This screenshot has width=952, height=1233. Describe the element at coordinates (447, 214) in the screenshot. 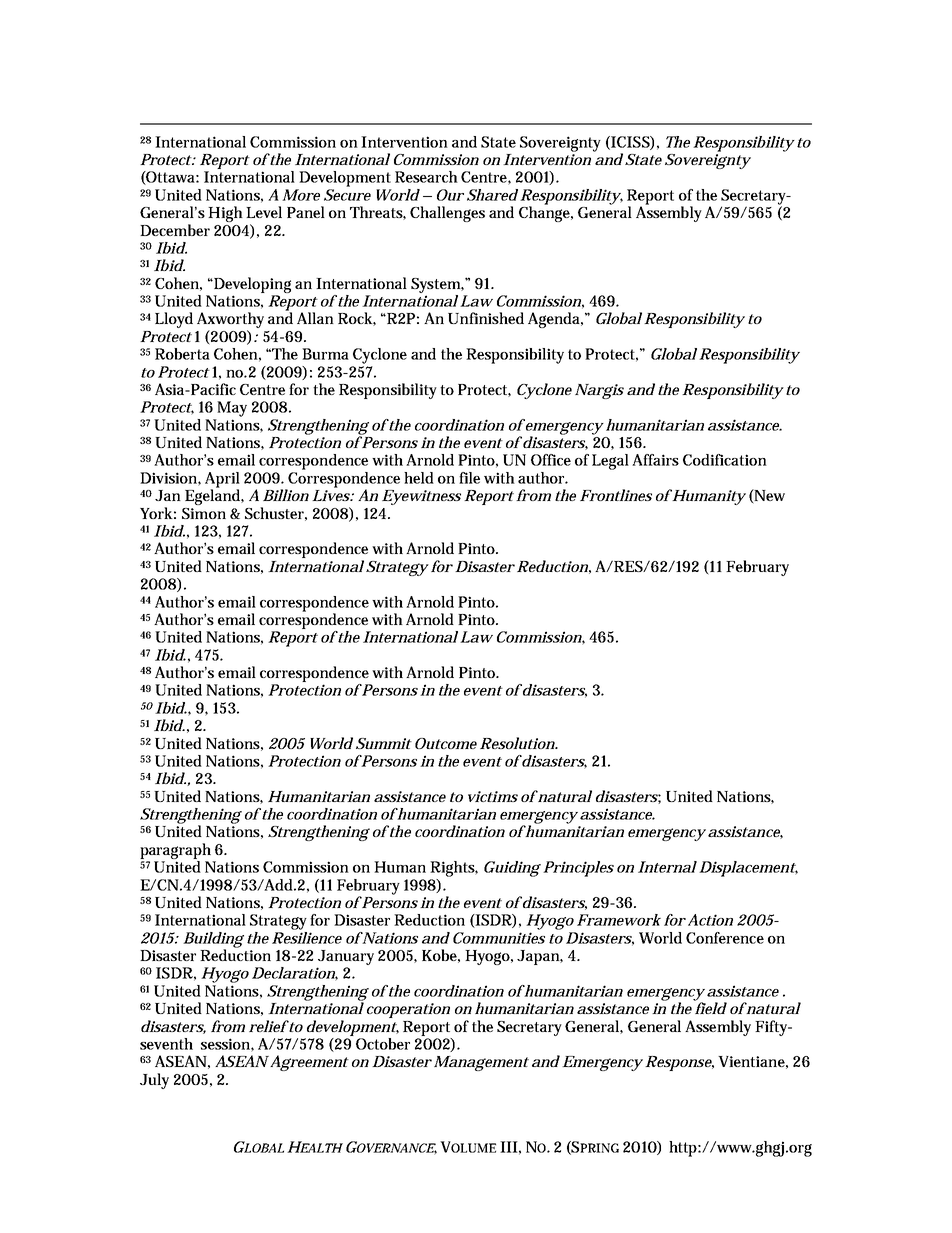

I see `Challenges` at that location.
